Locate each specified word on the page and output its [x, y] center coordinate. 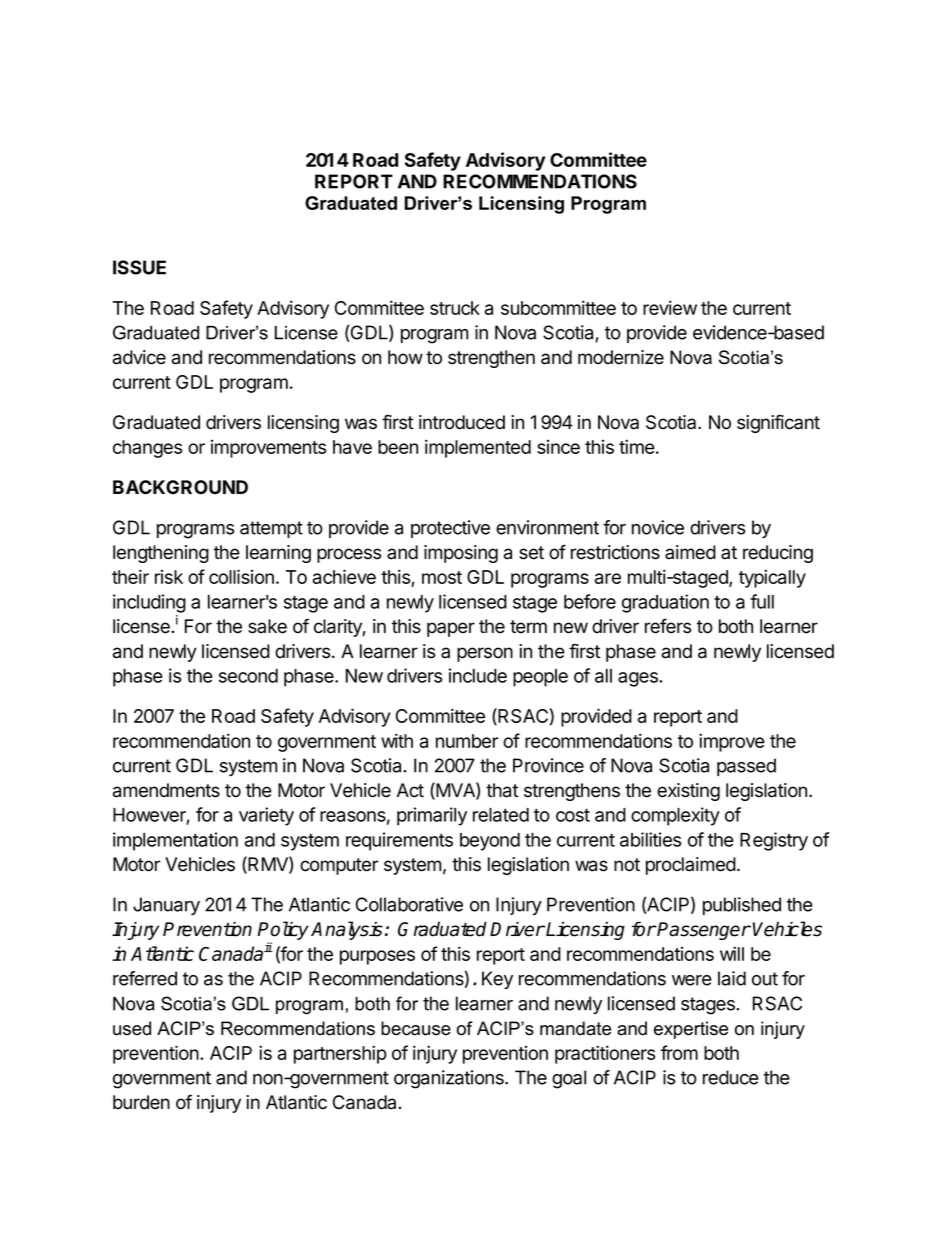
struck [455, 308]
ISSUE [139, 267]
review [670, 307]
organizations [450, 1079]
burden [141, 1102]
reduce [731, 1077]
